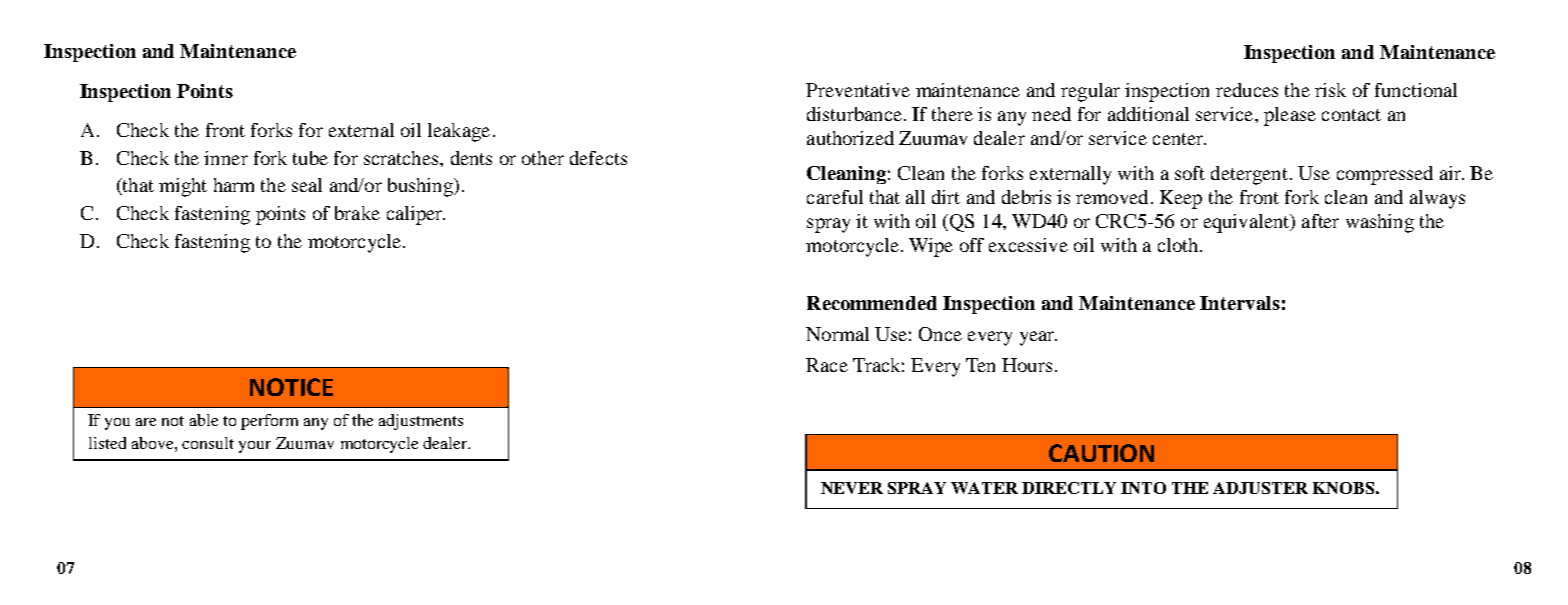 Image resolution: width=1568 pixels, height=605 pixels. What do you see at coordinates (827, 365) in the document?
I see `Race` at bounding box center [827, 365].
